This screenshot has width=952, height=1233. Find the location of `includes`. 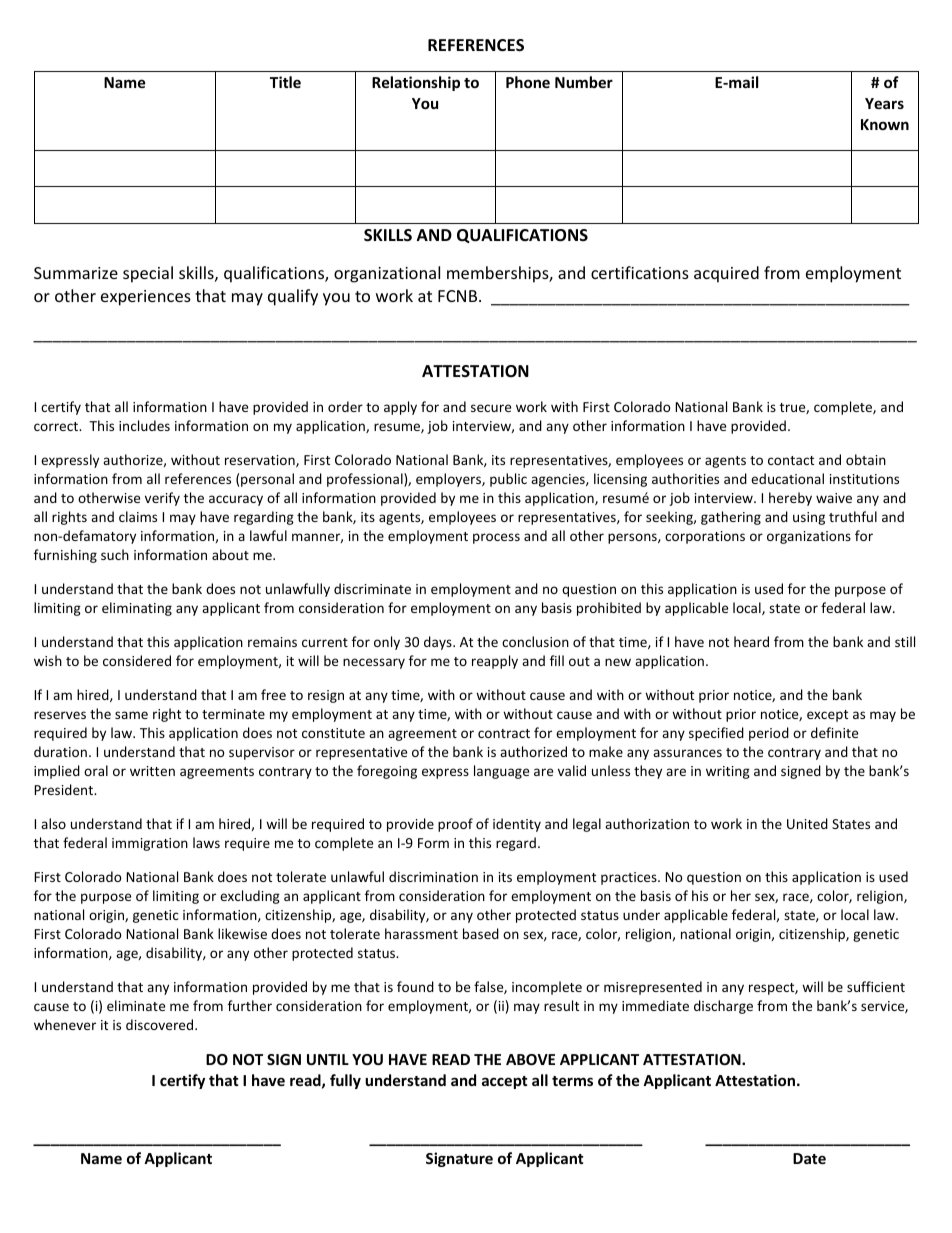

includes is located at coordinates (144, 425).
